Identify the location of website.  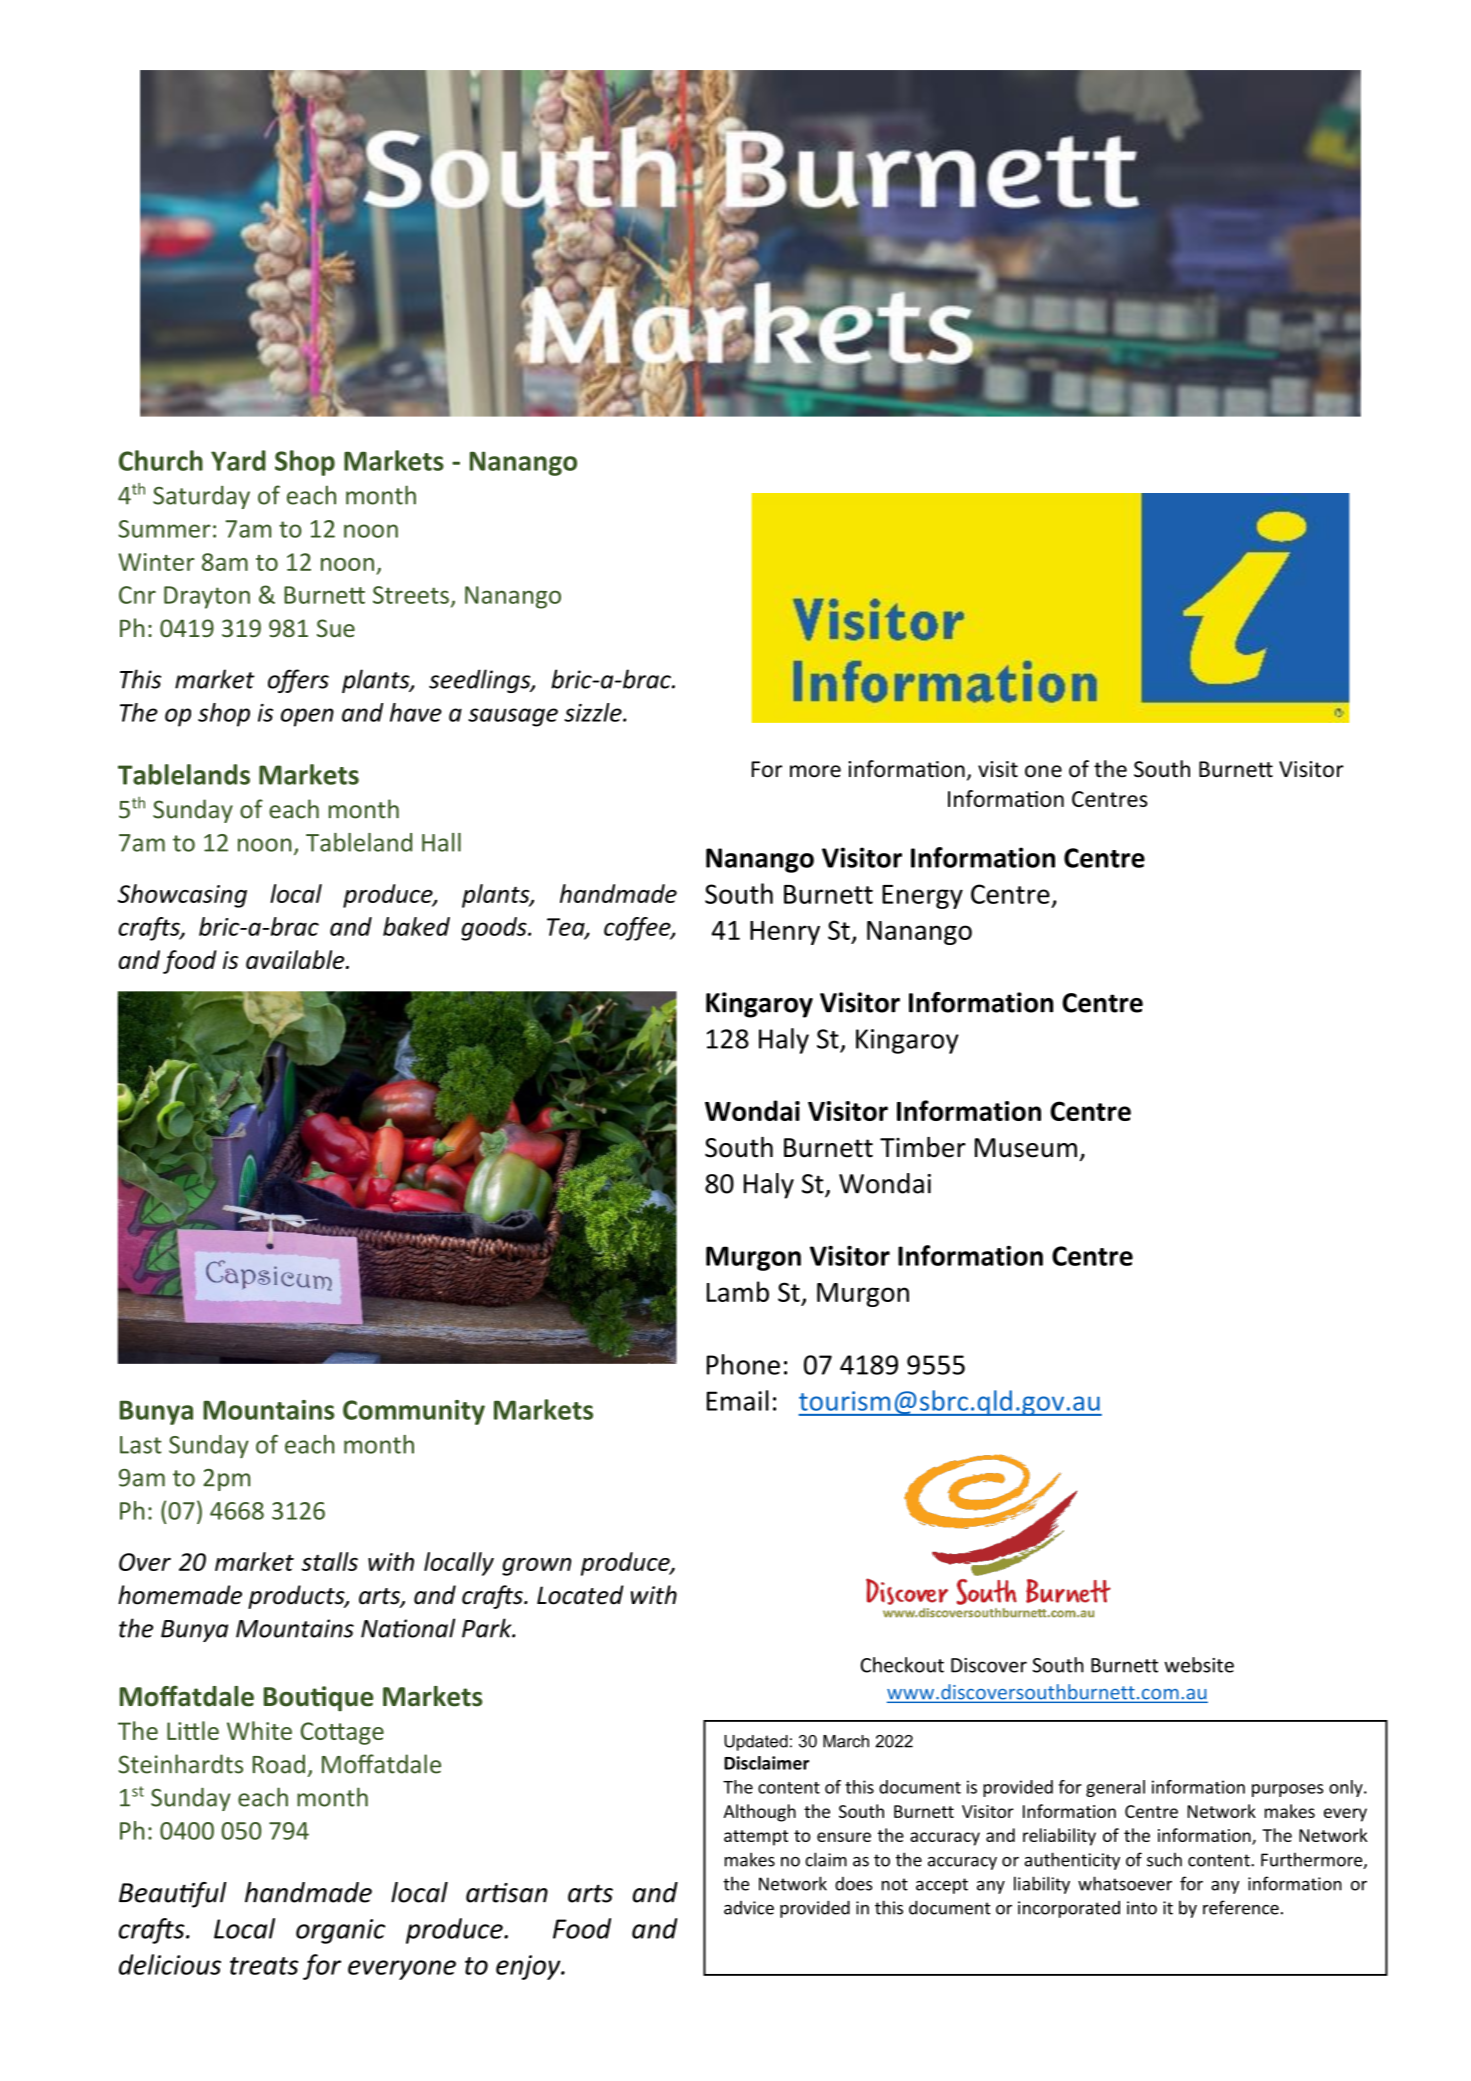
(1199, 1665).
